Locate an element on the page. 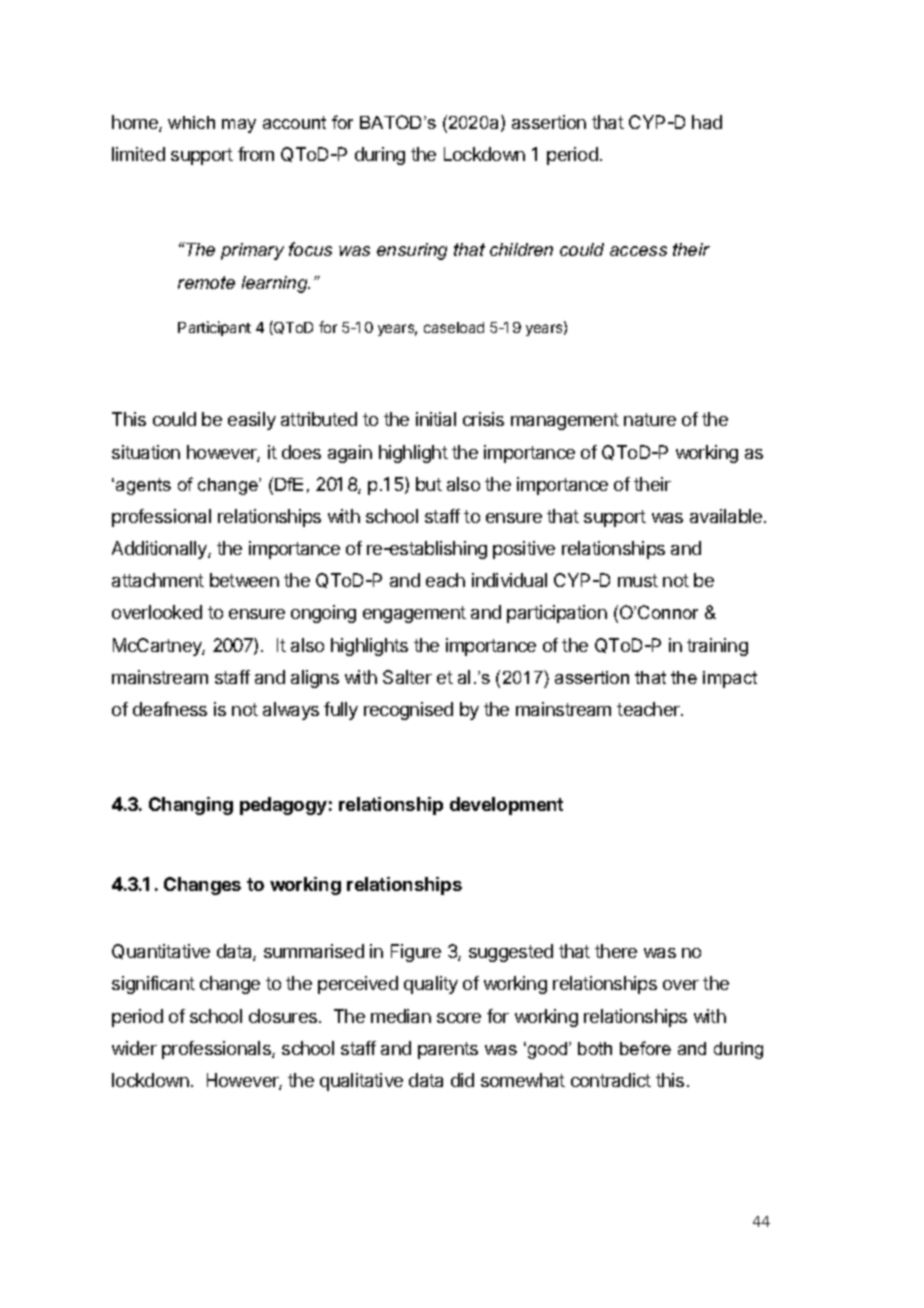 The image size is (924, 1308). had is located at coordinates (707, 122).
